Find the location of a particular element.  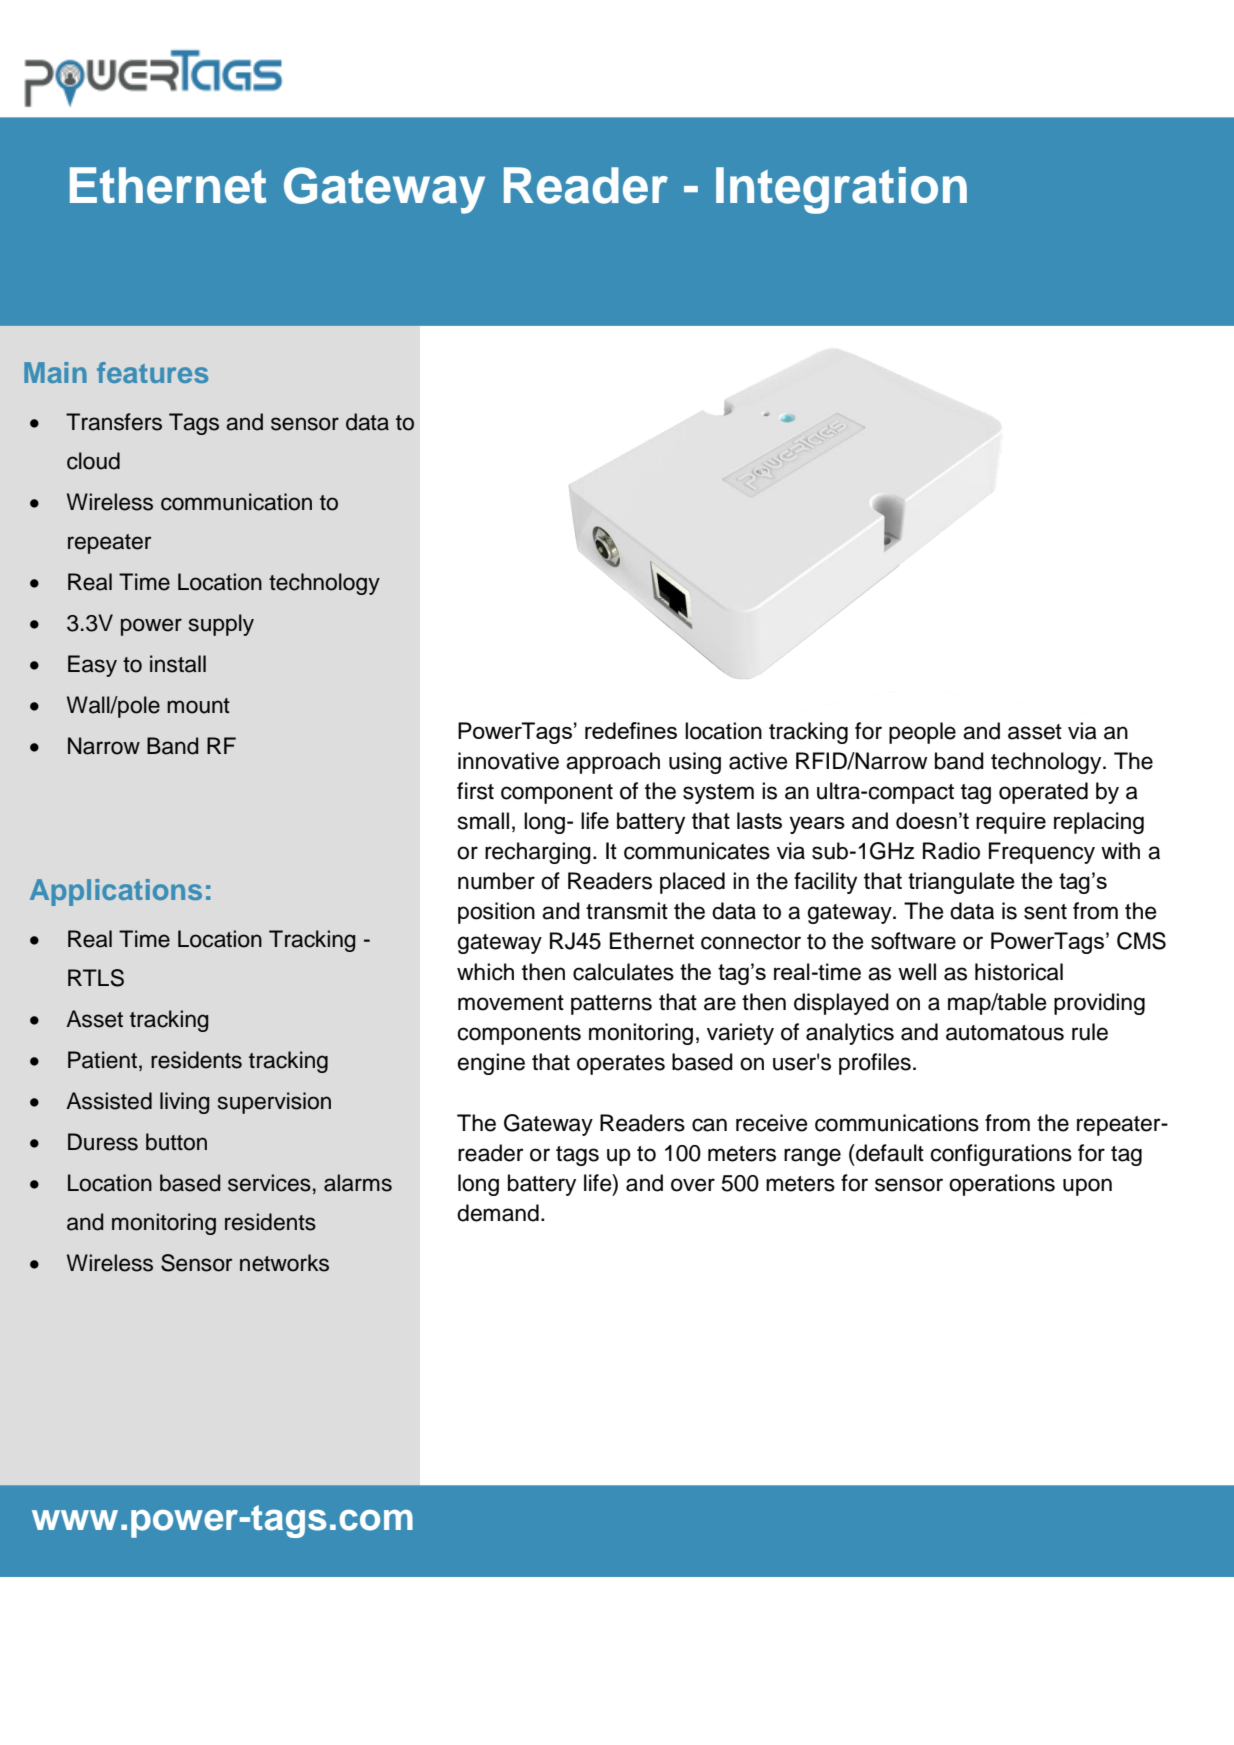

cloud is located at coordinates (93, 461).
